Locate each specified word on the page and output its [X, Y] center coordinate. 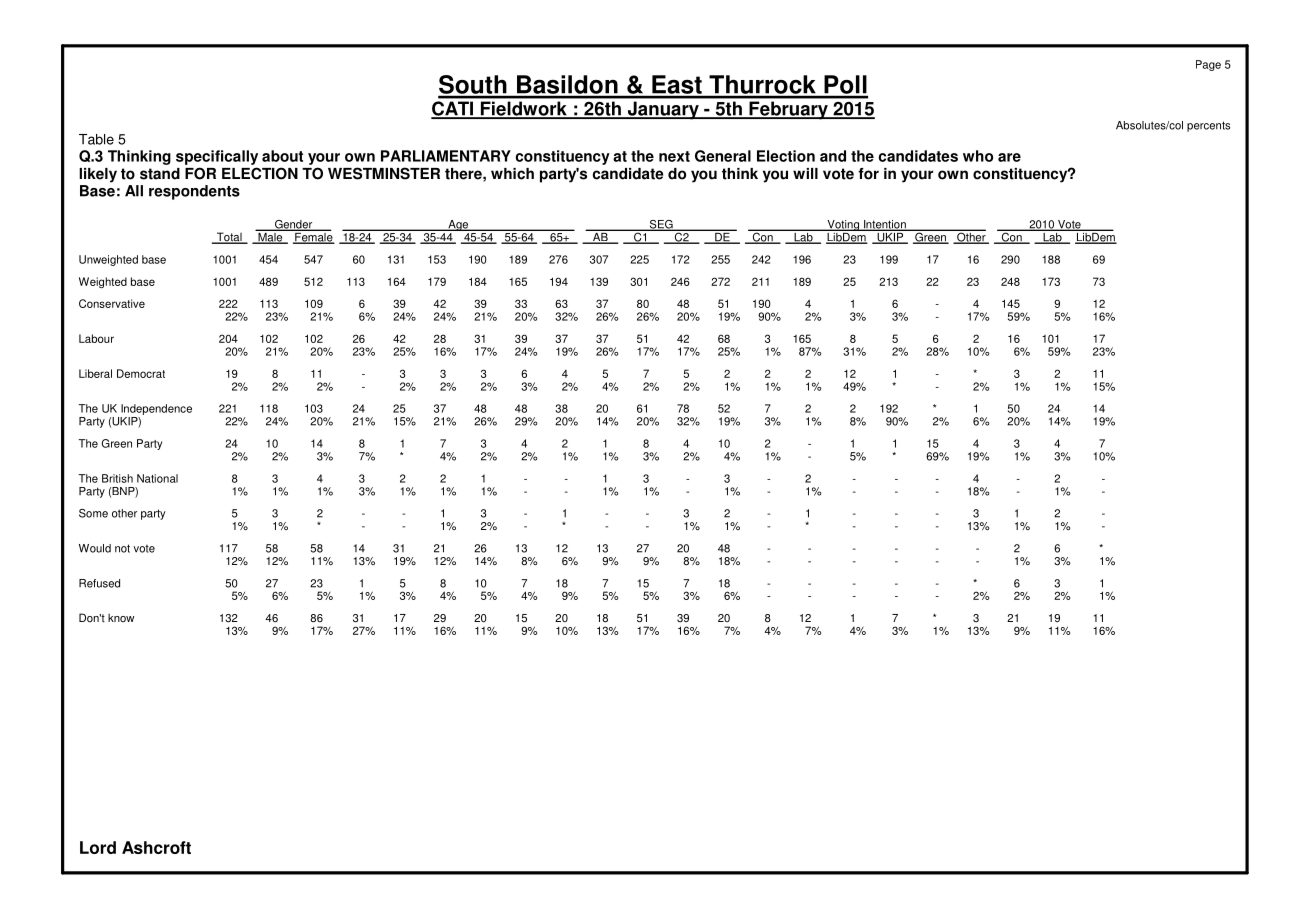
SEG [661, 225]
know [121, 618]
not [122, 548]
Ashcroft [156, 847]
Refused [99, 583]
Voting [843, 225]
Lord [98, 847]
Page [1208, 65]
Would [95, 548]
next [674, 156]
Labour [96, 338]
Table [96, 139]
